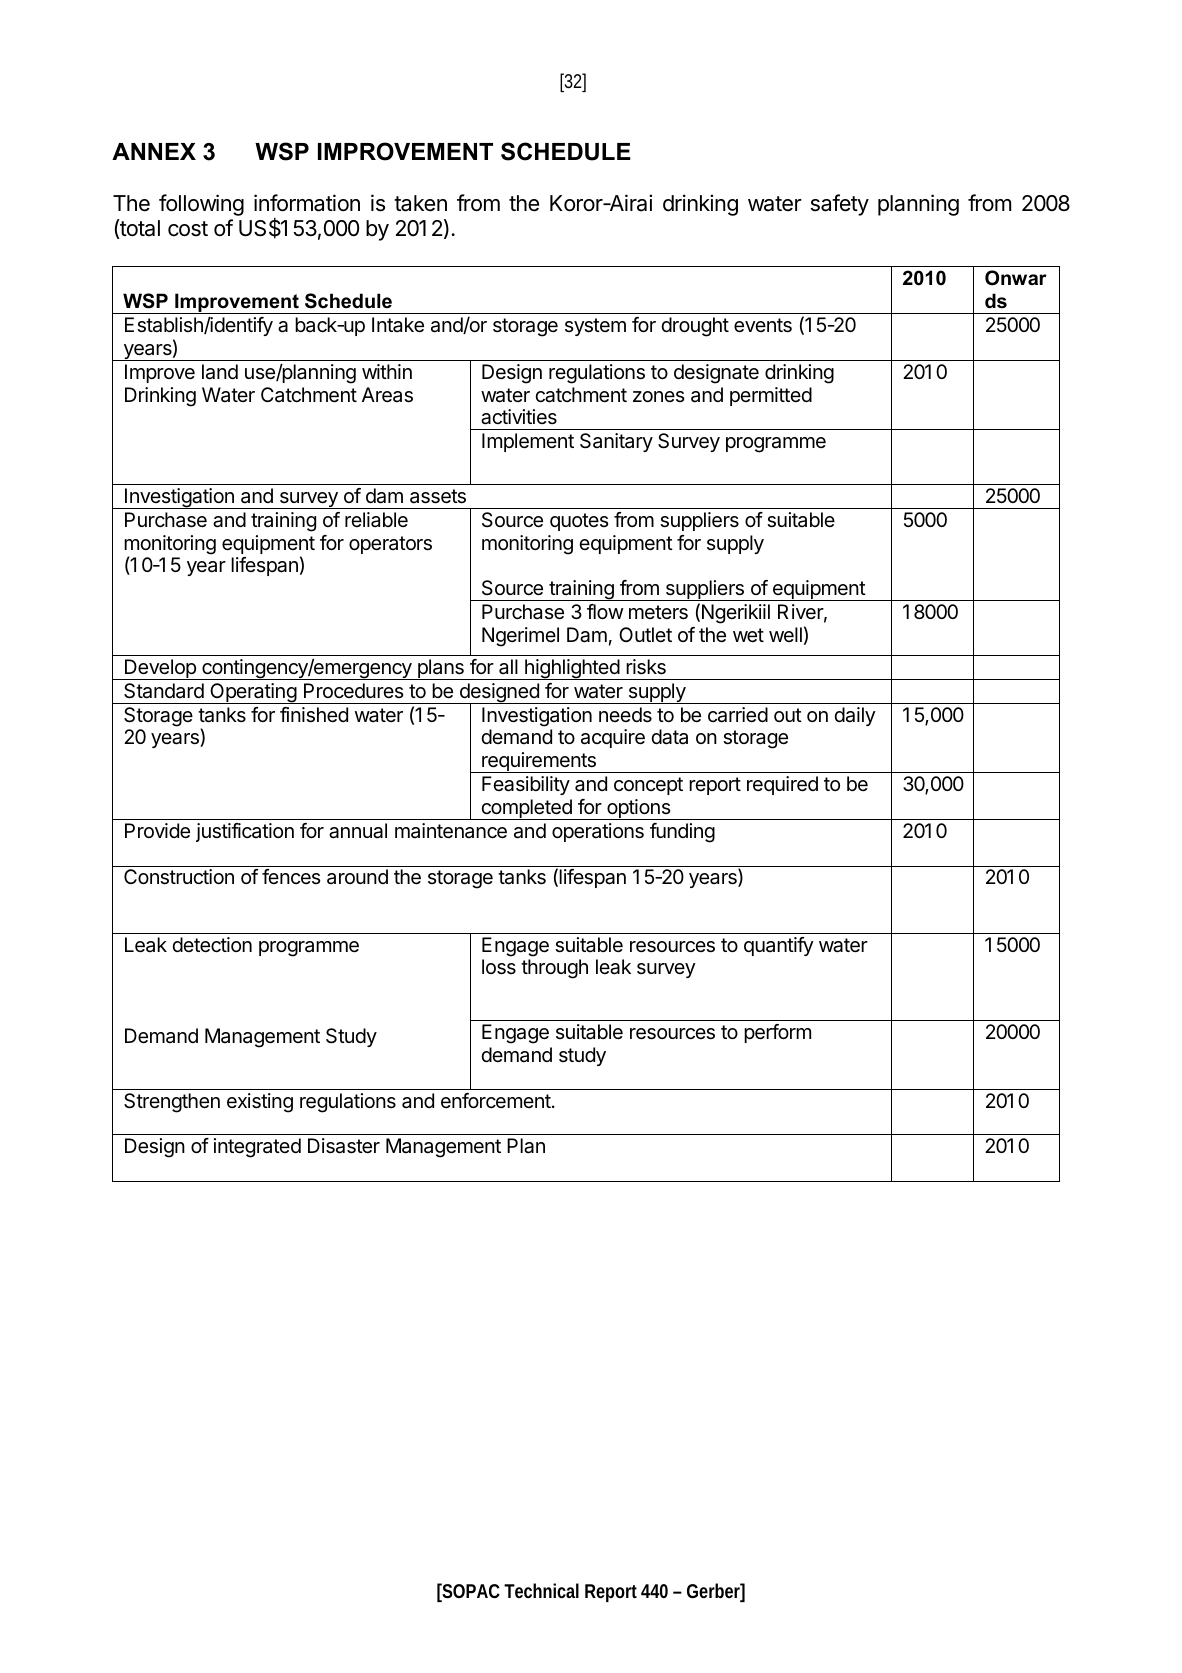  Describe the element at coordinates (420, 203) in the image. I see `taken` at that location.
